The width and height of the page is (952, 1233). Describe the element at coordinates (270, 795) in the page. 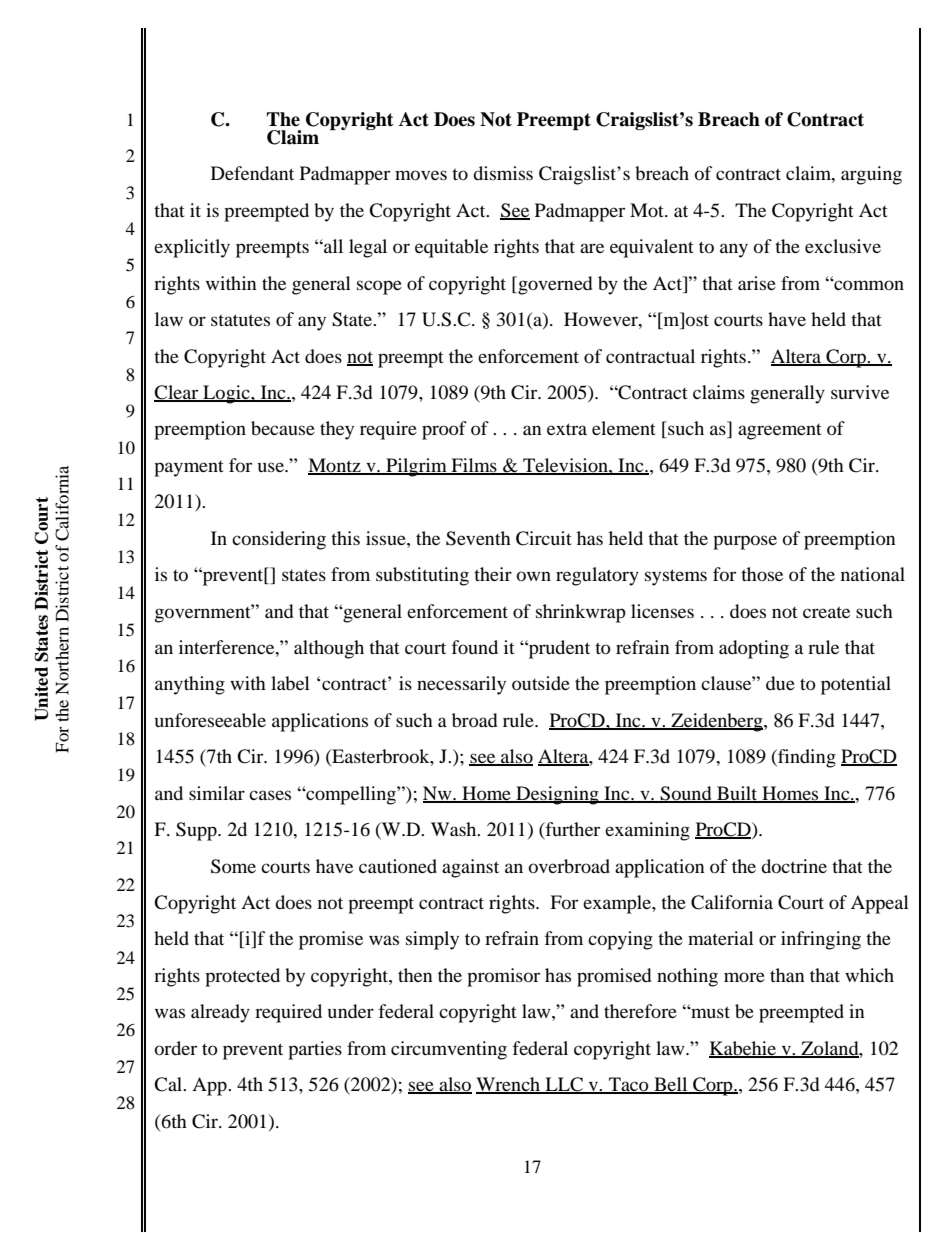

I see `cases` at that location.
